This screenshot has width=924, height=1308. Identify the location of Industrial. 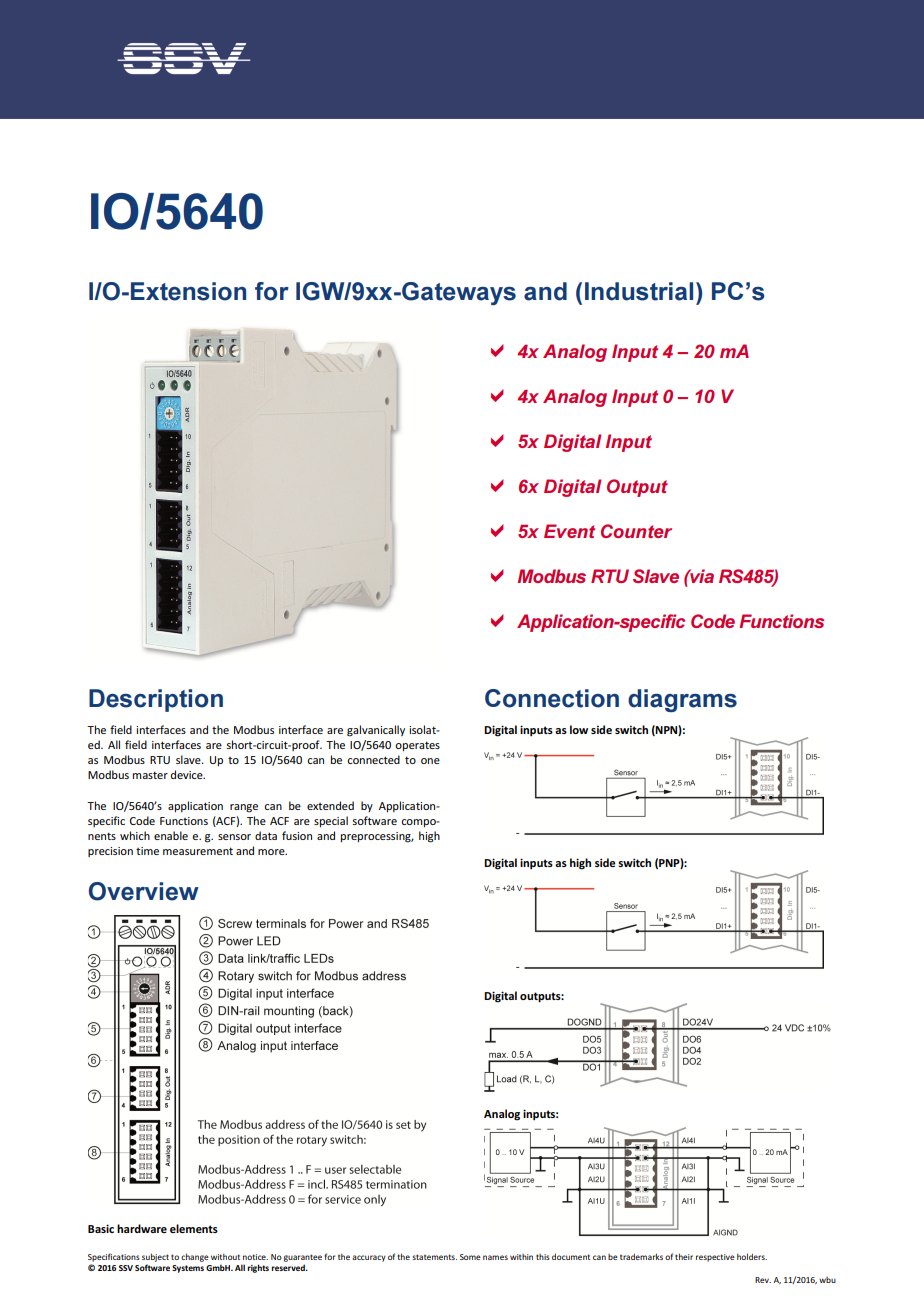
(639, 291).
